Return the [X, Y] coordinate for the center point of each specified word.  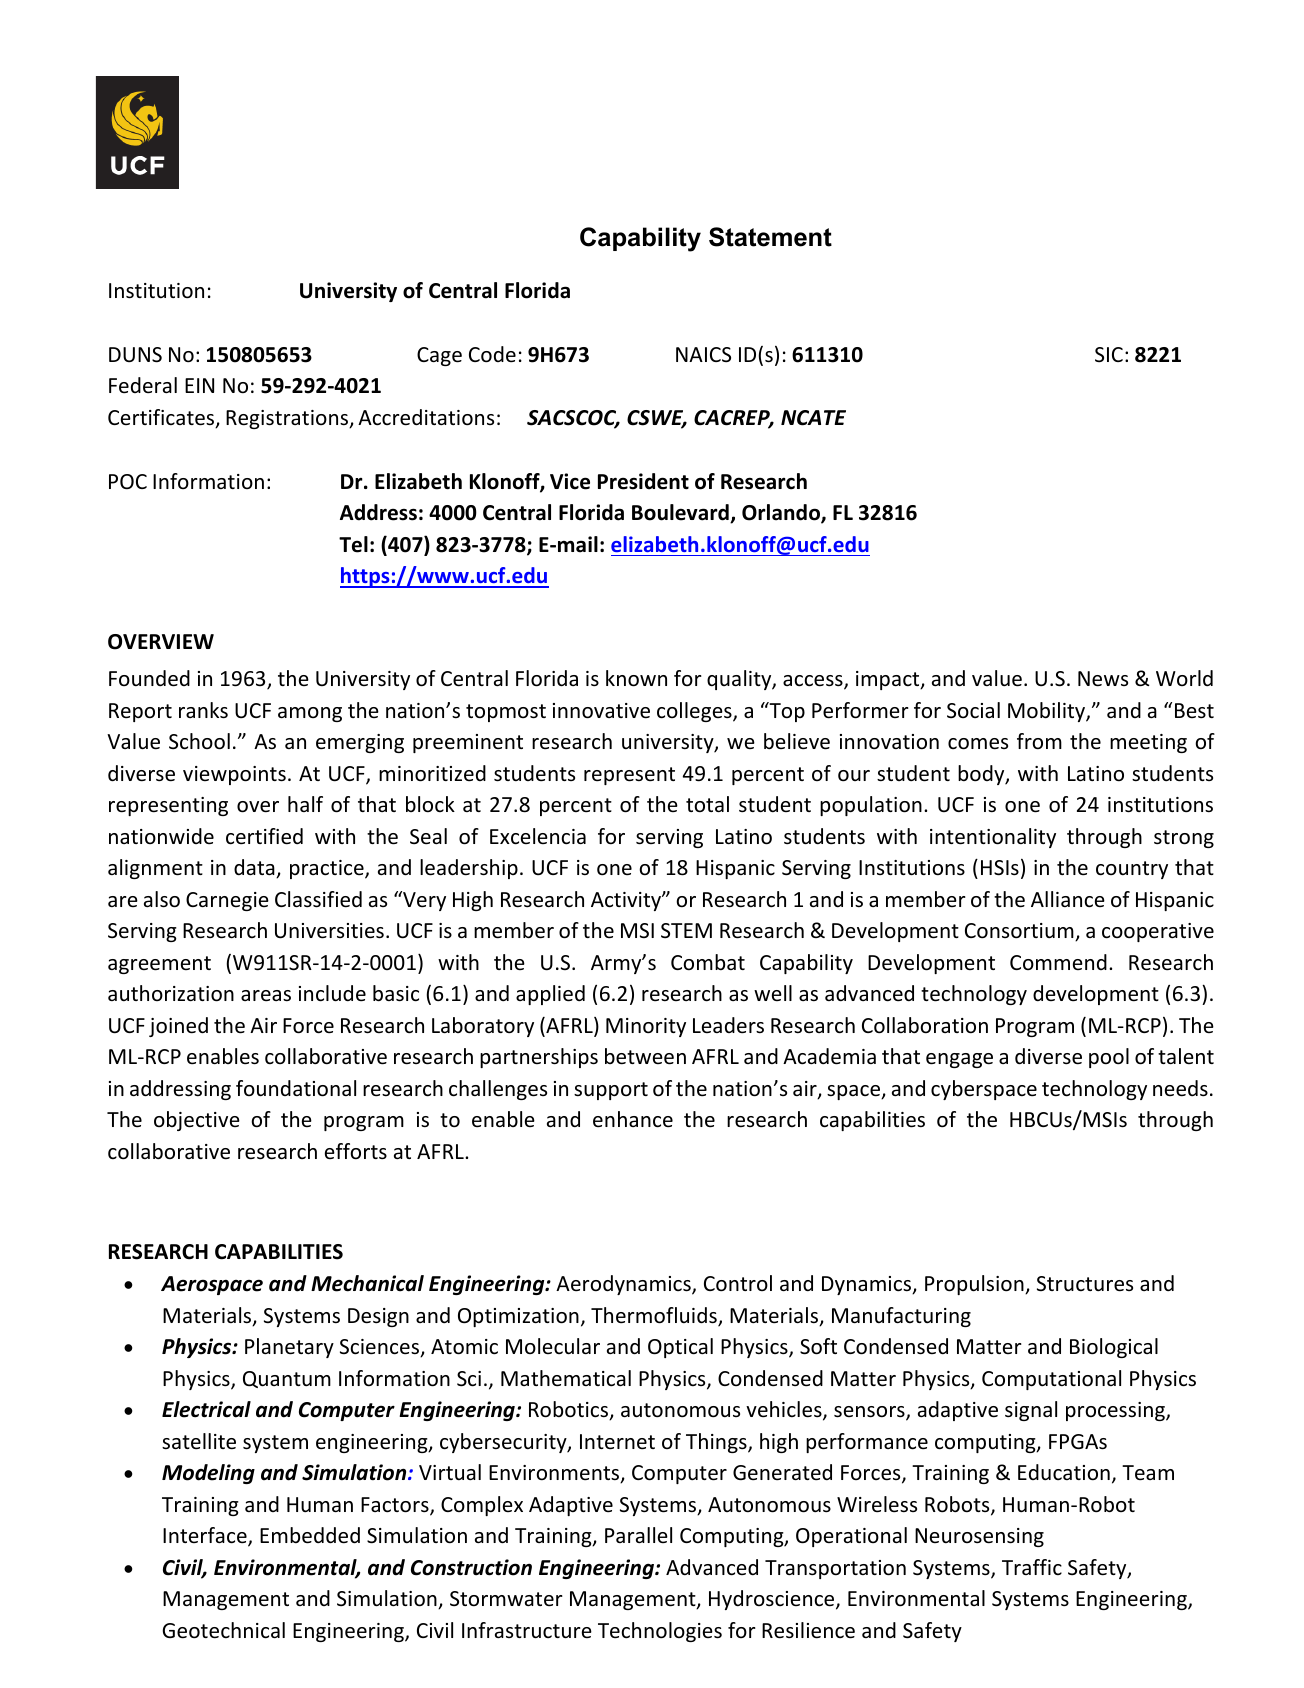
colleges [695, 712]
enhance [633, 1119]
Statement [770, 237]
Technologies [660, 1632]
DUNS [135, 355]
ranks [203, 710]
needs [1180, 1088]
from [1039, 741]
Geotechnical [223, 1630]
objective [197, 1121]
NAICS [703, 355]
